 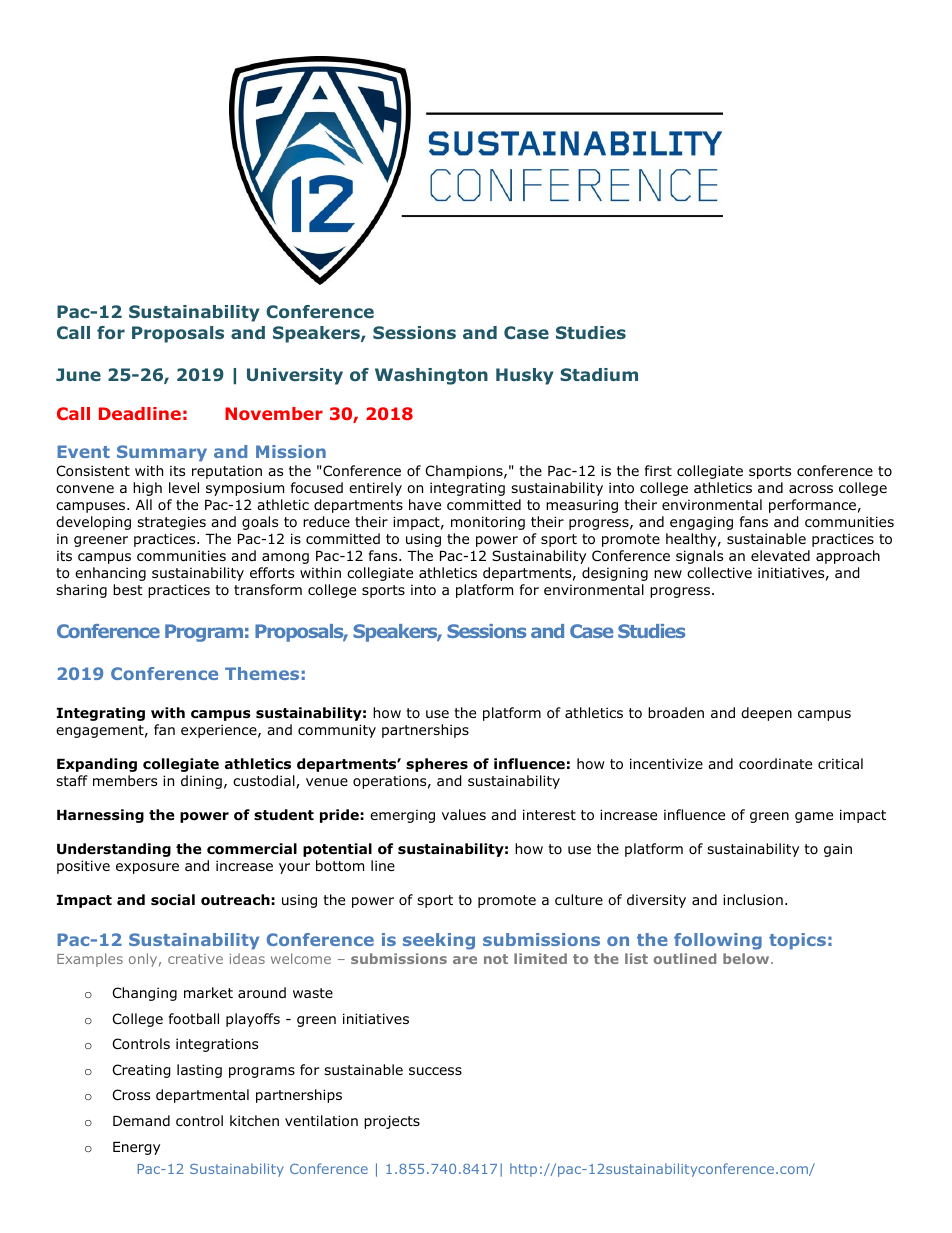 What do you see at coordinates (488, 523) in the document?
I see `monitoring` at bounding box center [488, 523].
